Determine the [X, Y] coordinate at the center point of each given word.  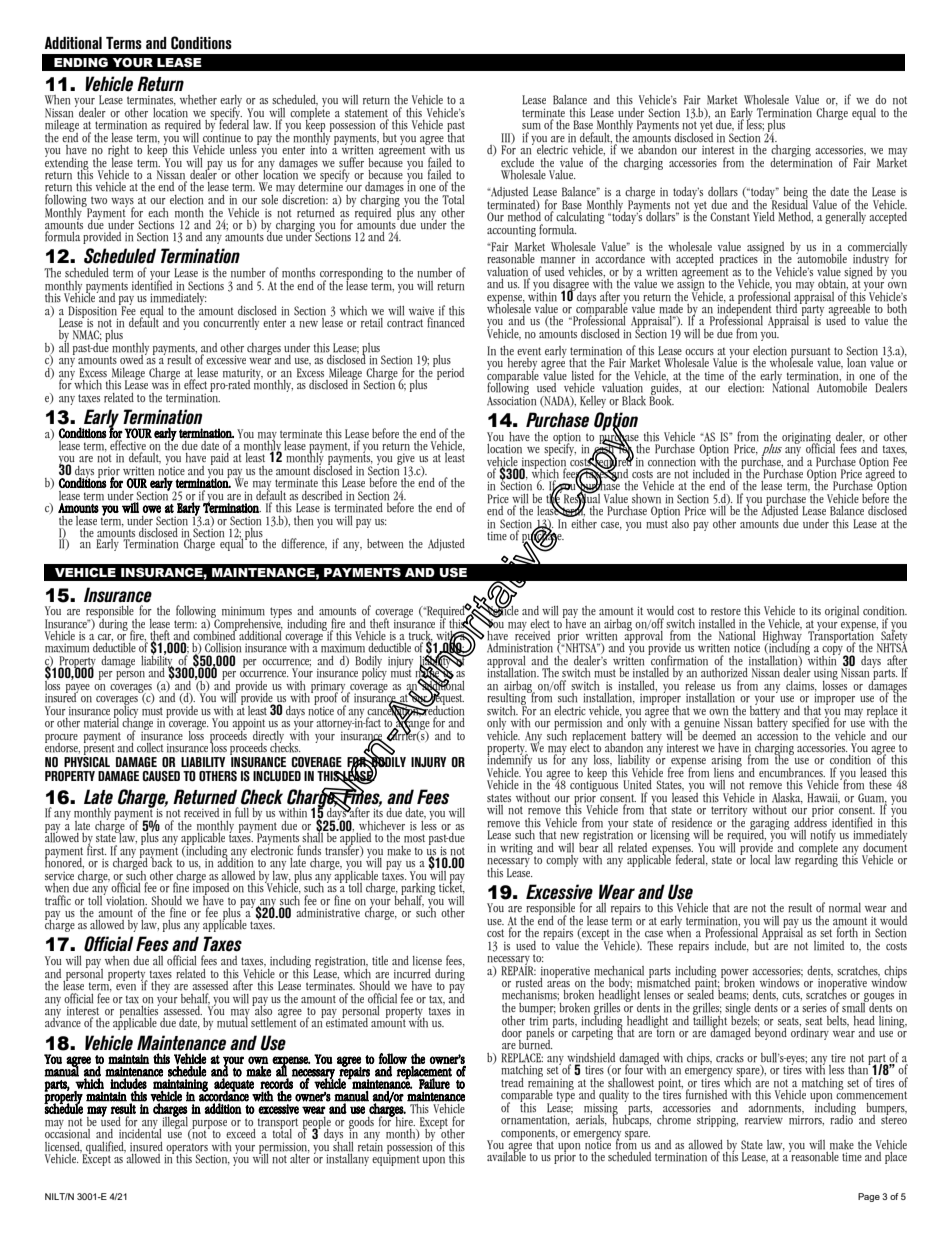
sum [531, 126]
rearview [764, 1120]
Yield [765, 215]
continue [222, 137]
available [506, 1156]
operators [186, 1149]
